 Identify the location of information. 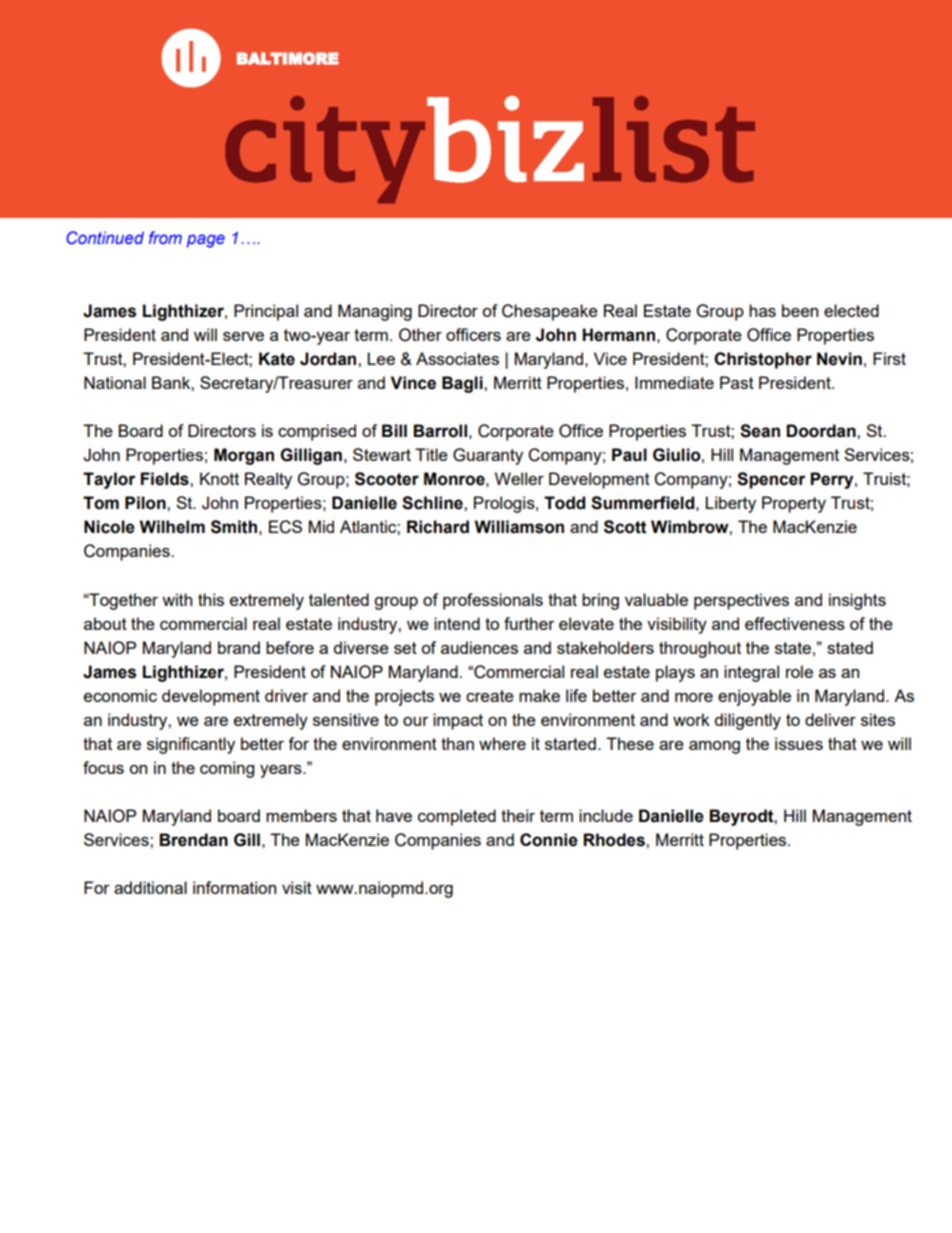
(234, 887).
